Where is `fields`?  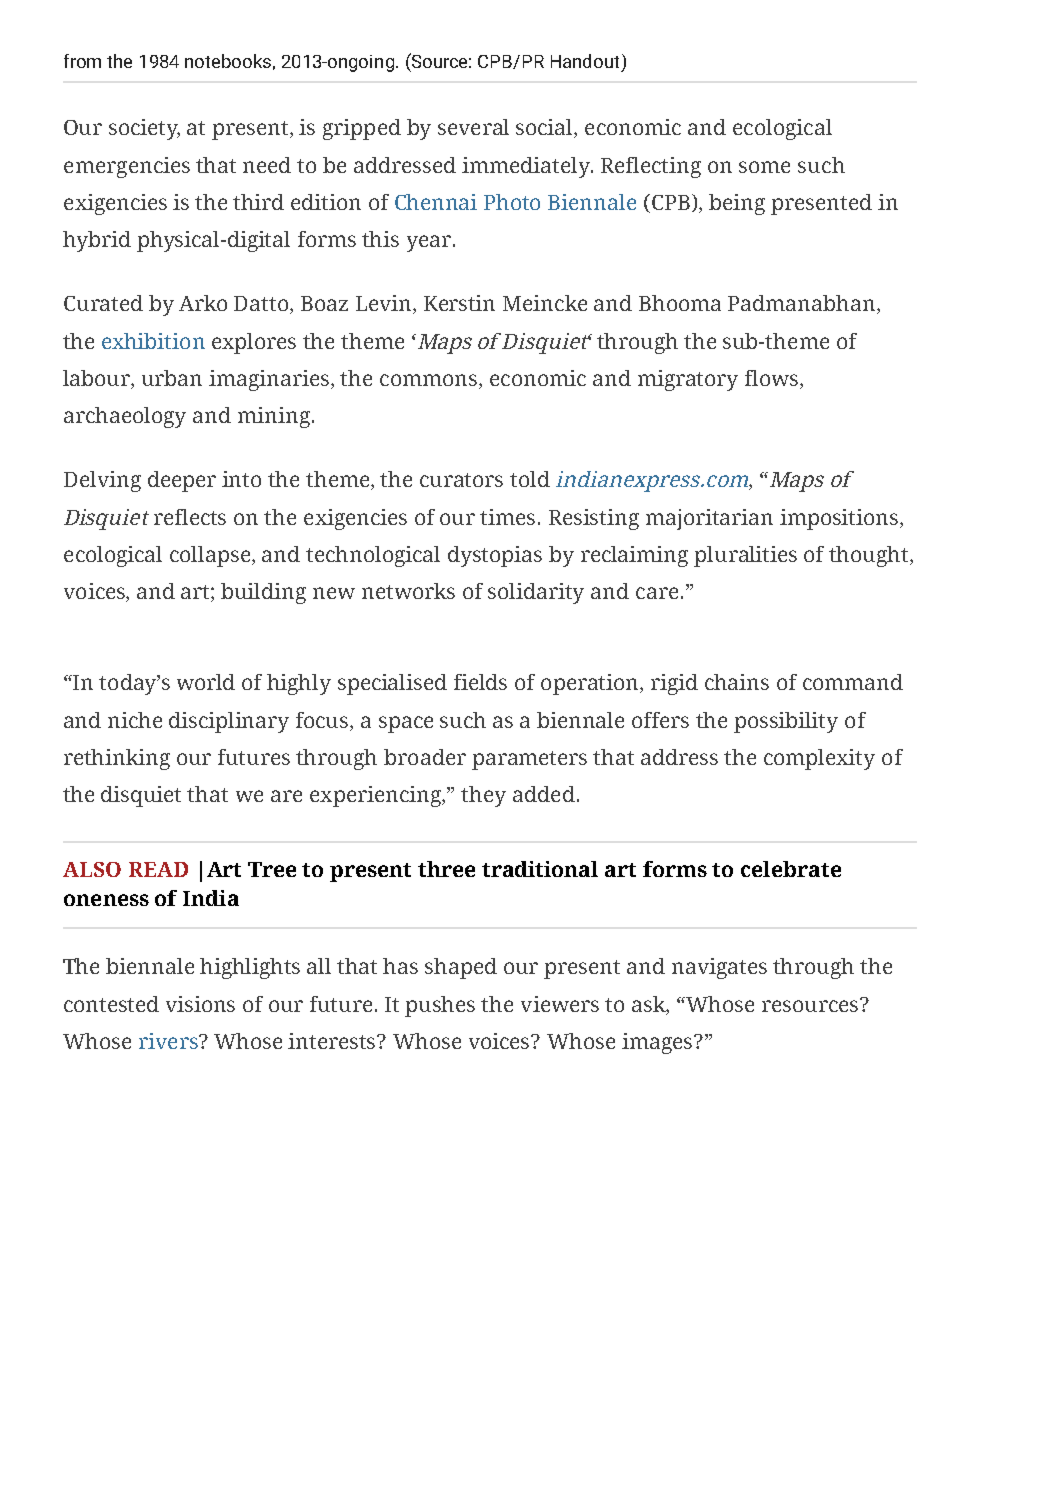
fields is located at coordinates (480, 682).
